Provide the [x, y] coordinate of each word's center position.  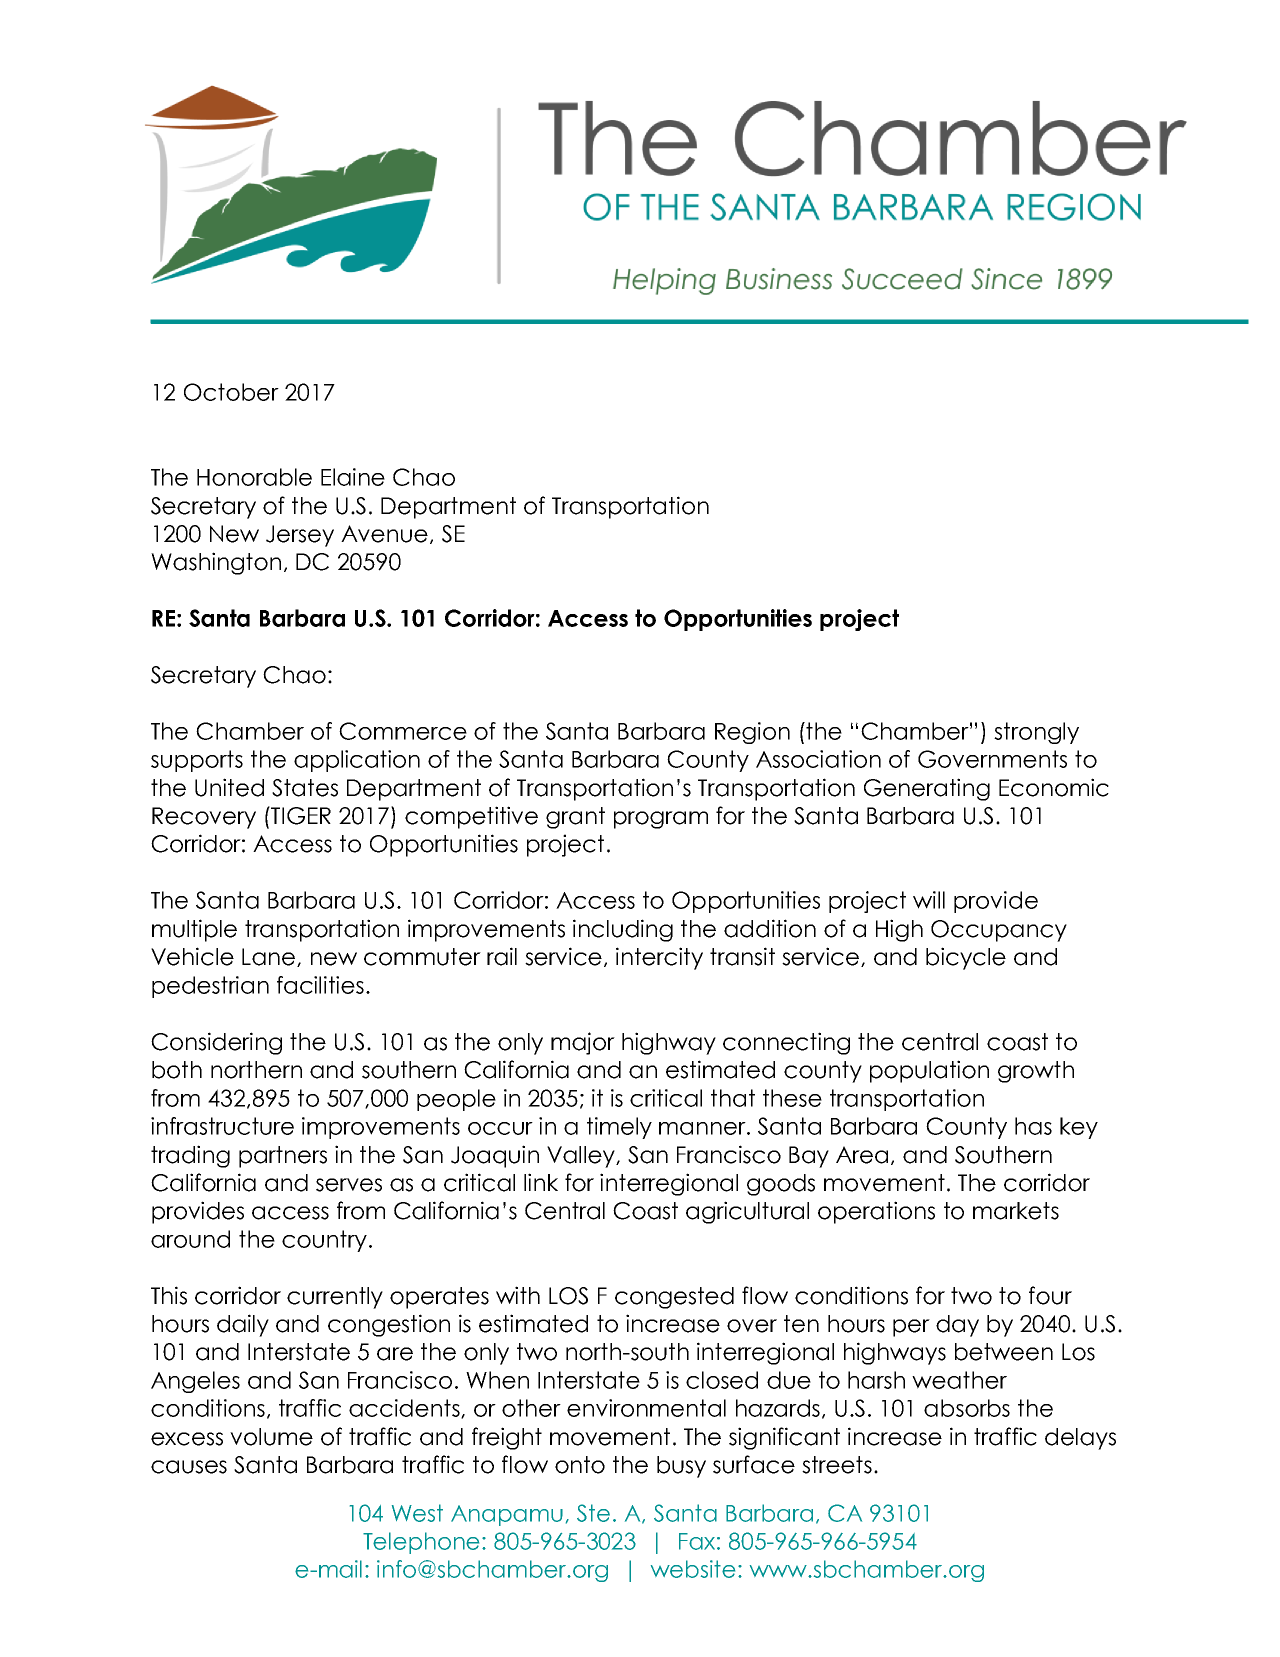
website [693, 1569]
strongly [1036, 733]
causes [189, 1467]
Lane [270, 957]
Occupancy [999, 931]
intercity [659, 958]
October [231, 392]
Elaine [353, 477]
